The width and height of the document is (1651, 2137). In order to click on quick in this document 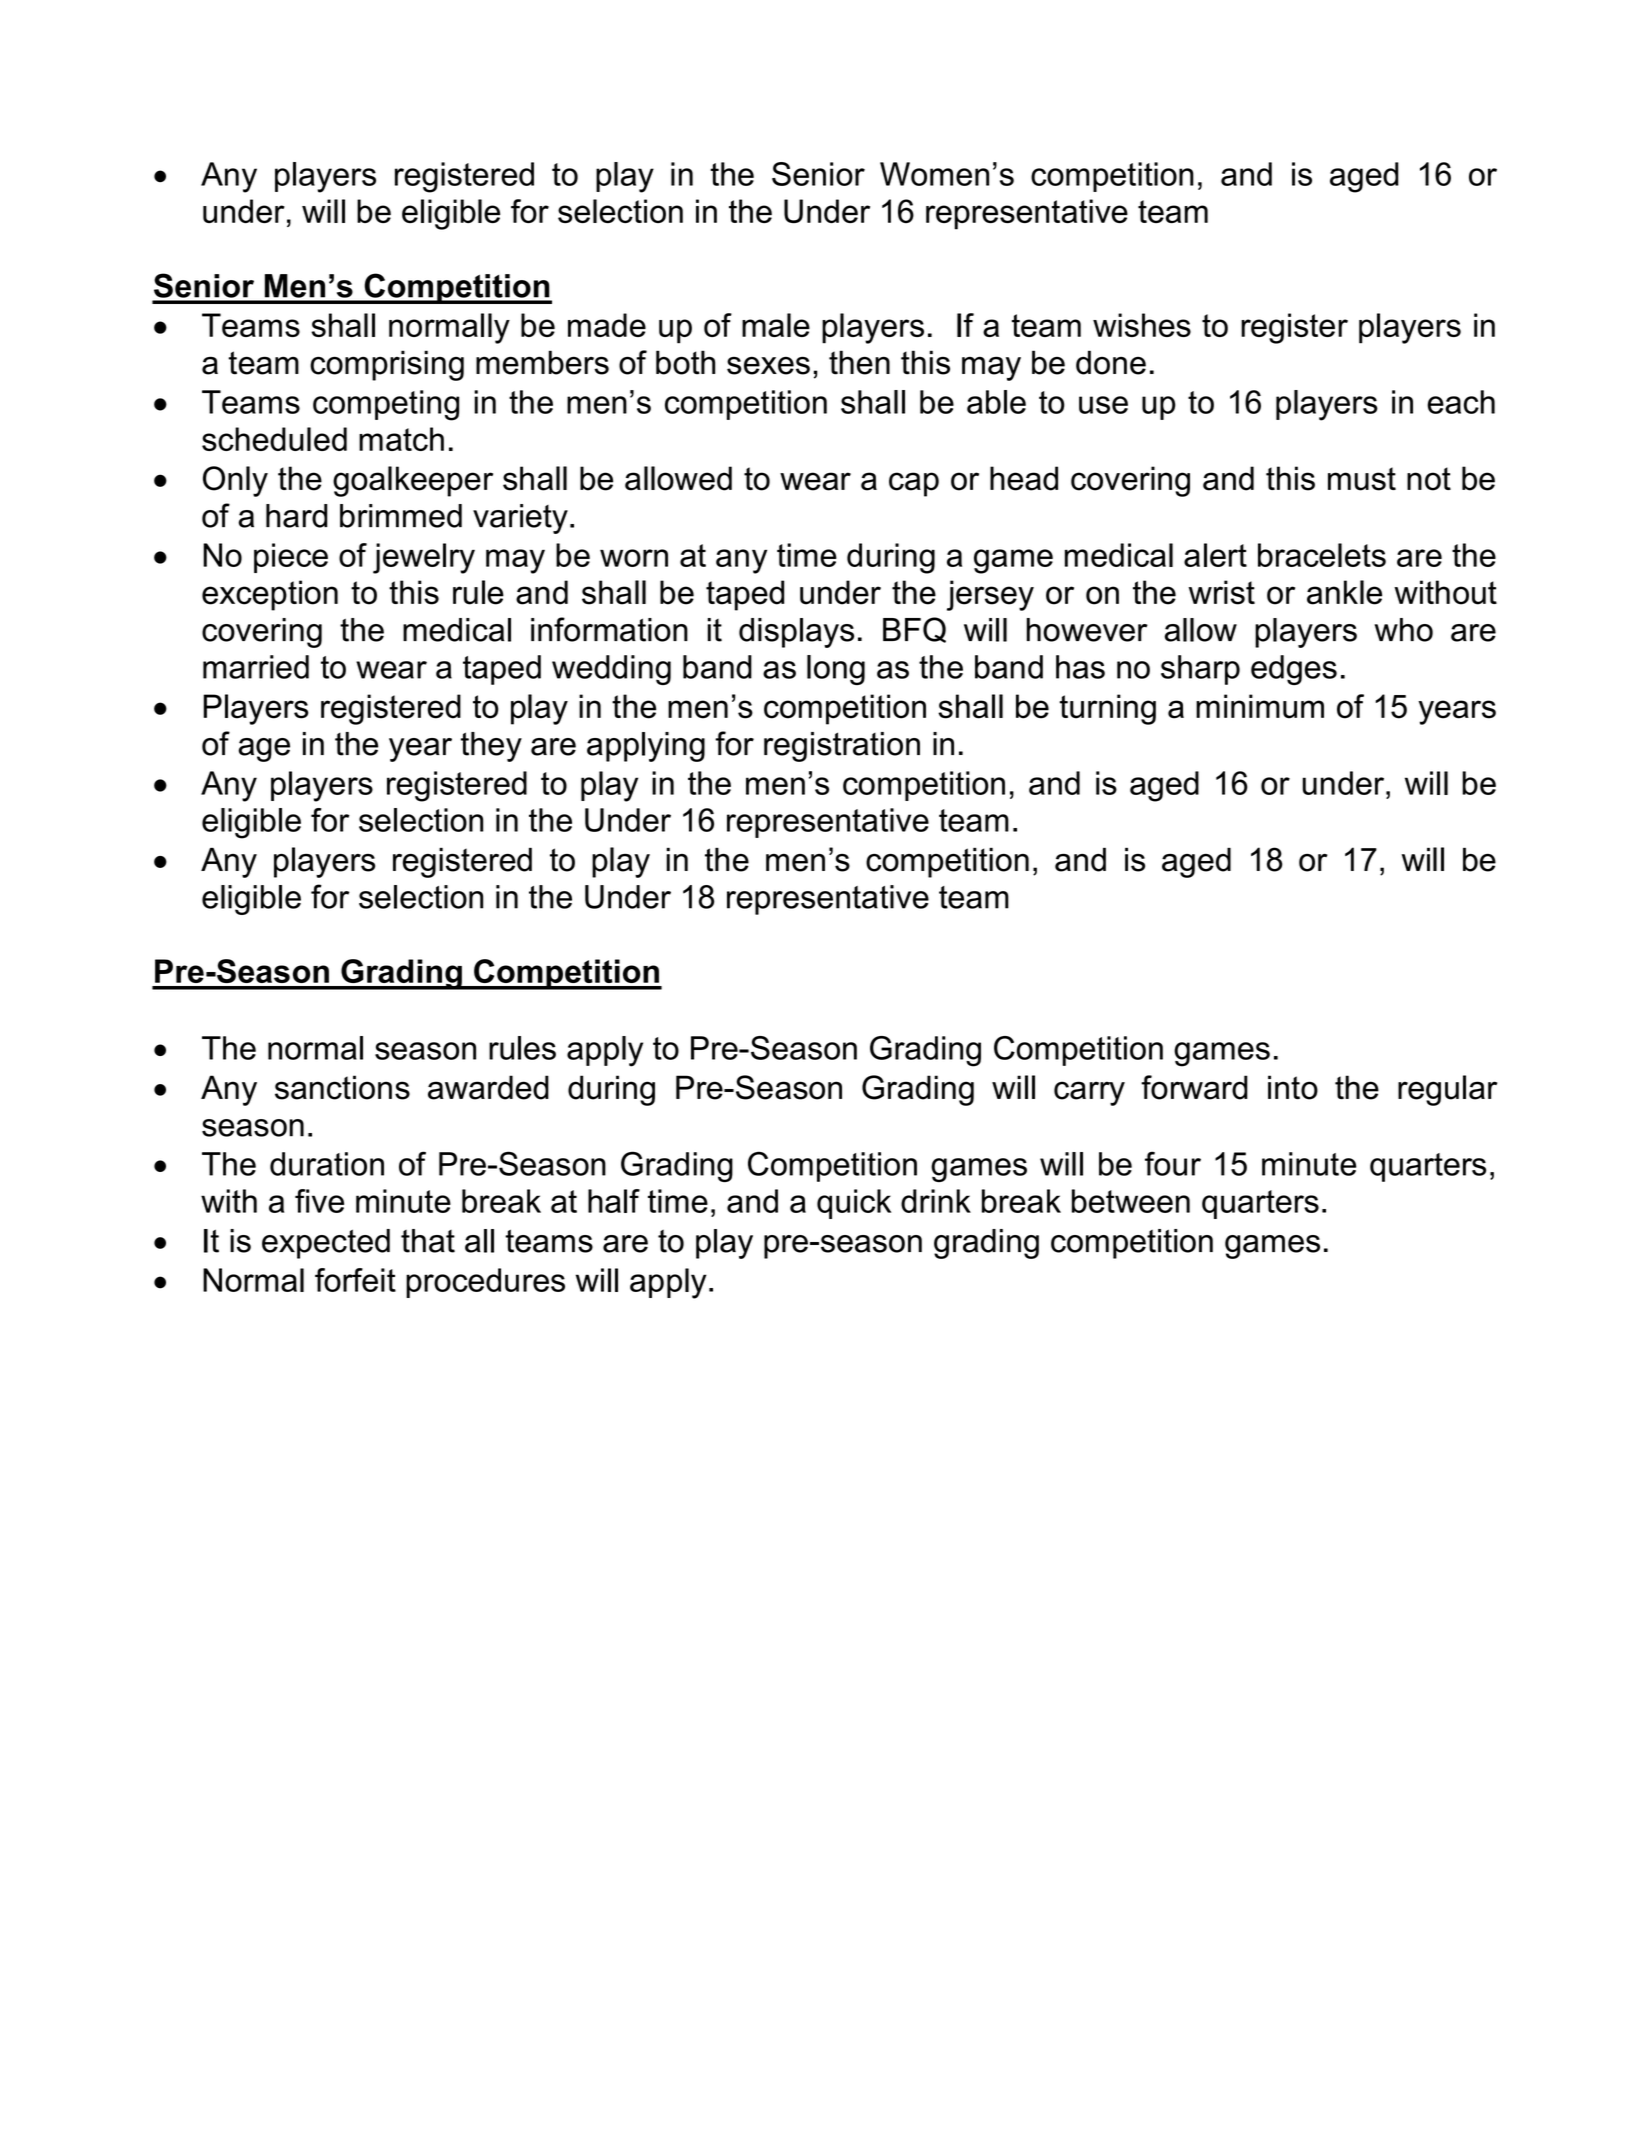, I will do `click(854, 1204)`.
